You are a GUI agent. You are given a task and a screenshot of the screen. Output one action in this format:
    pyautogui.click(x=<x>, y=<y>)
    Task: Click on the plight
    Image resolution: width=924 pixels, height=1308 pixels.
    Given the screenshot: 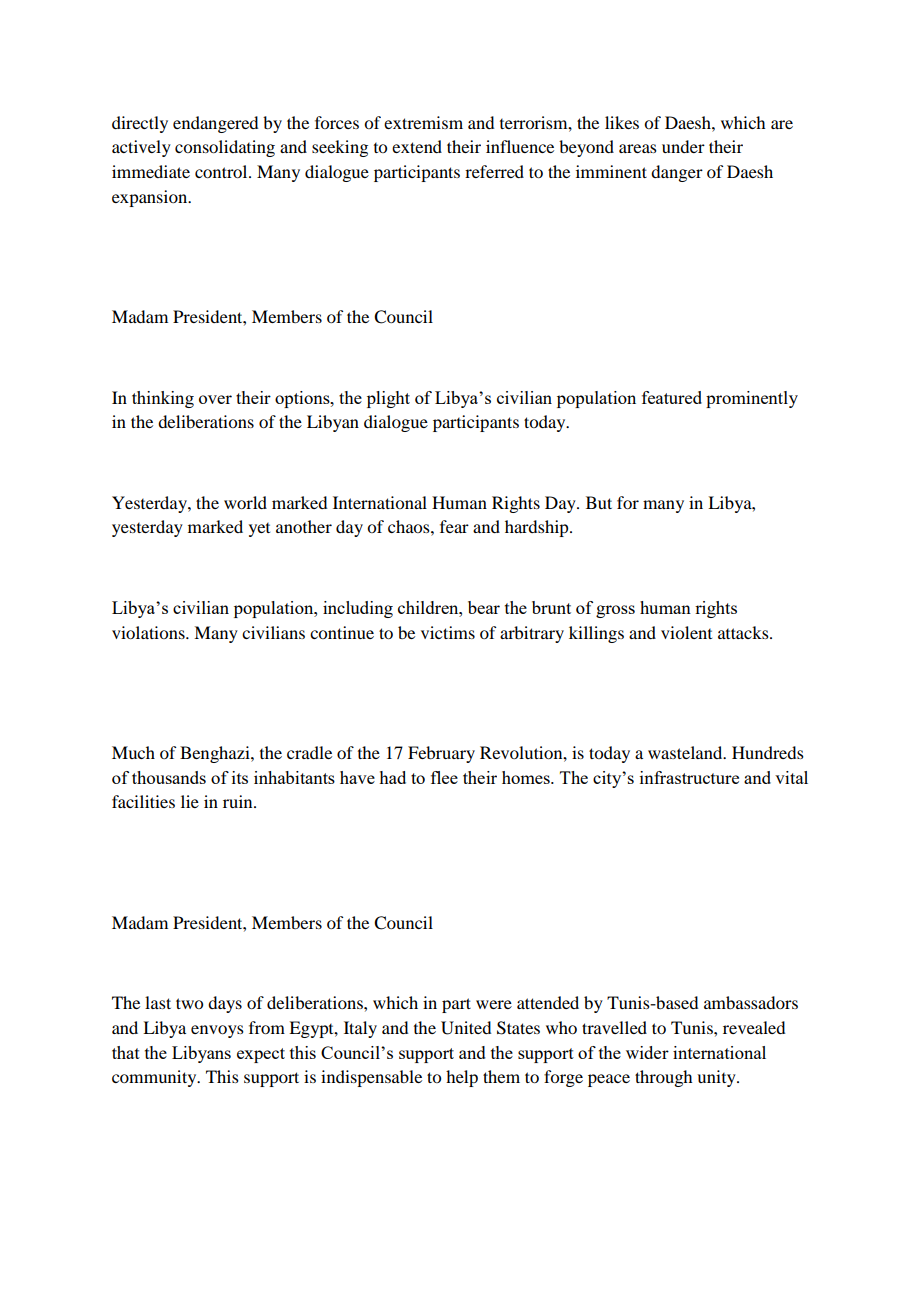 What is the action you would take?
    pyautogui.click(x=388, y=399)
